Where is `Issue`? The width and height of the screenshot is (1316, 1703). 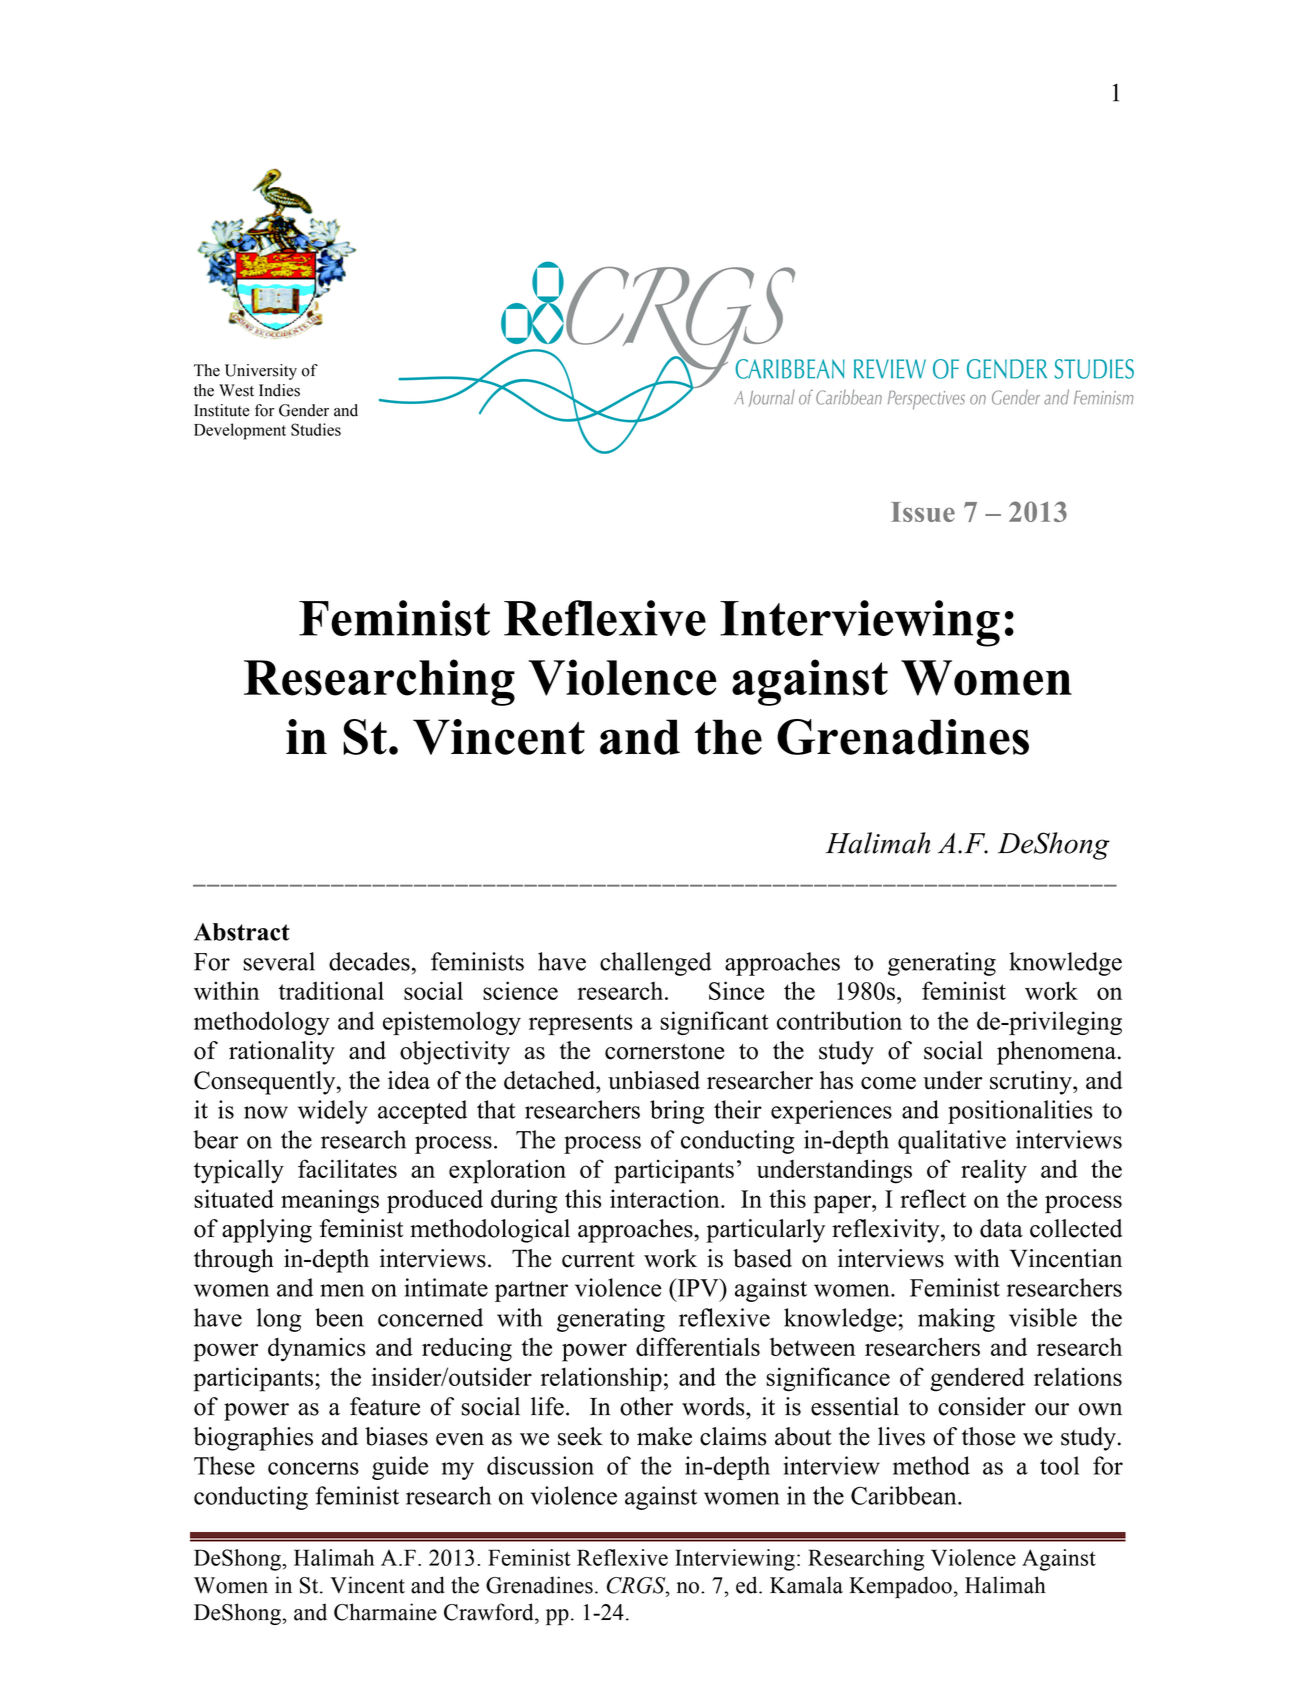 Issue is located at coordinates (923, 512).
